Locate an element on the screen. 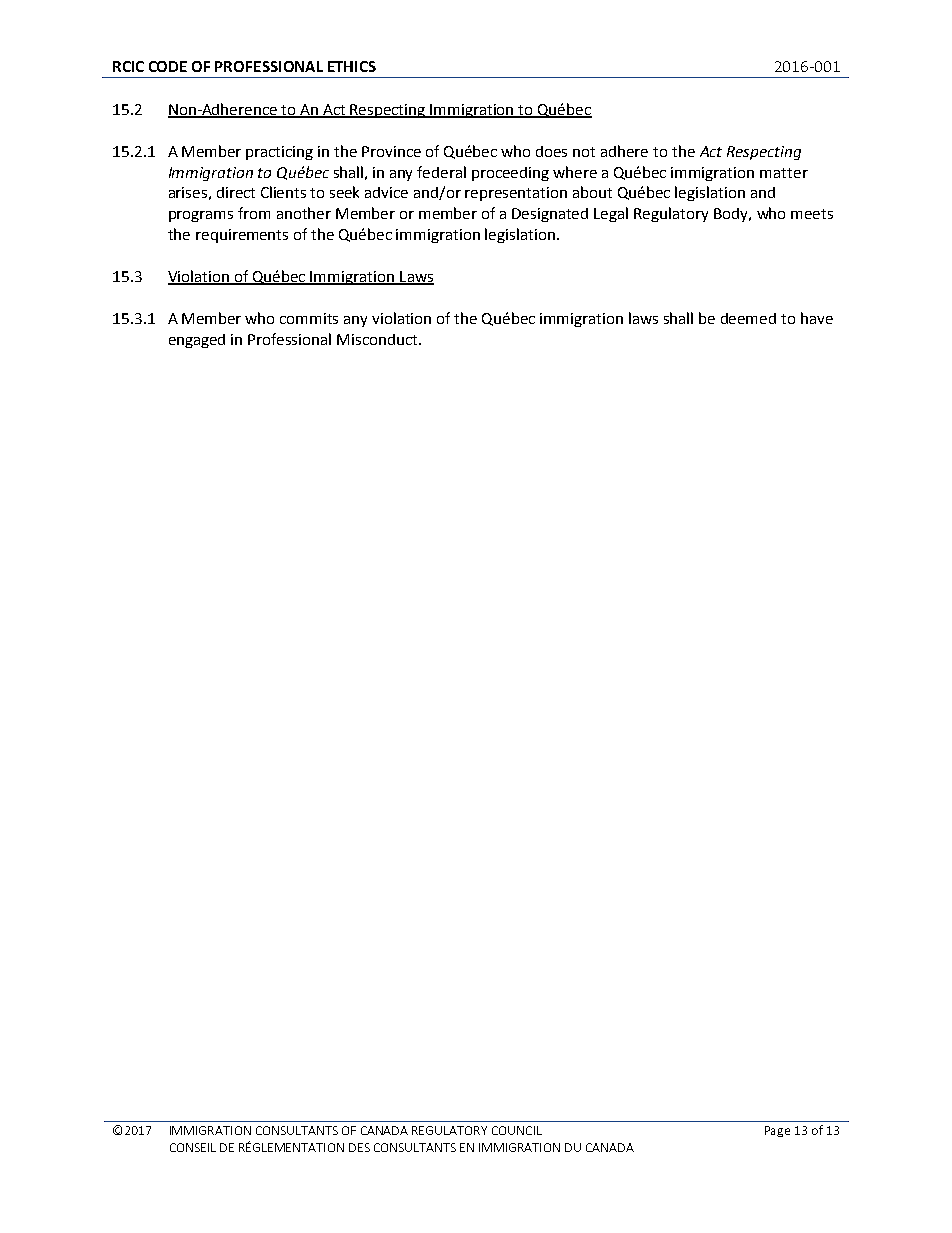 Image resolution: width=952 pixels, height=1233 pixels. COUNCIL is located at coordinates (517, 1130).
